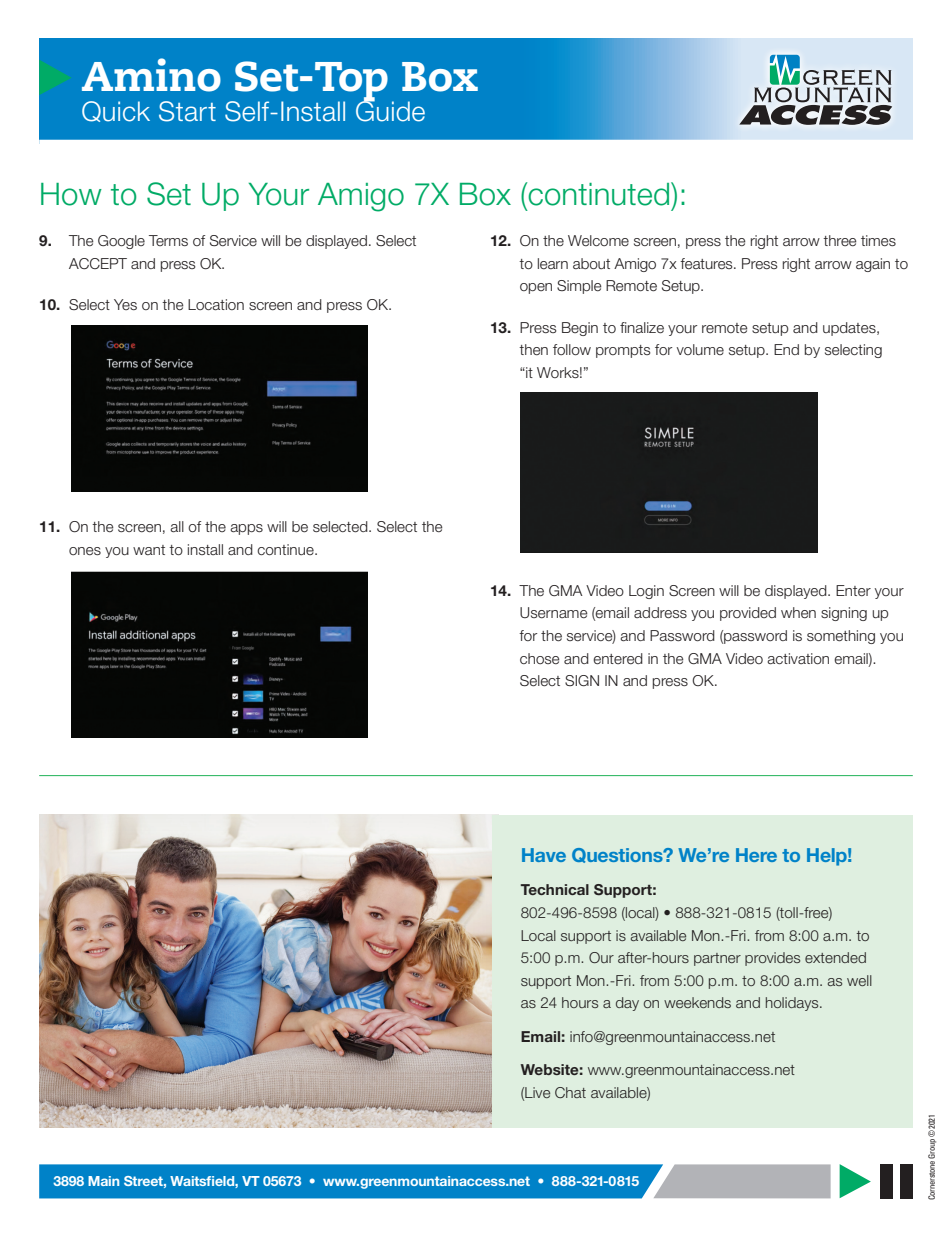 The width and height of the screenshot is (952, 1233). I want to click on Start, so click(187, 111).
